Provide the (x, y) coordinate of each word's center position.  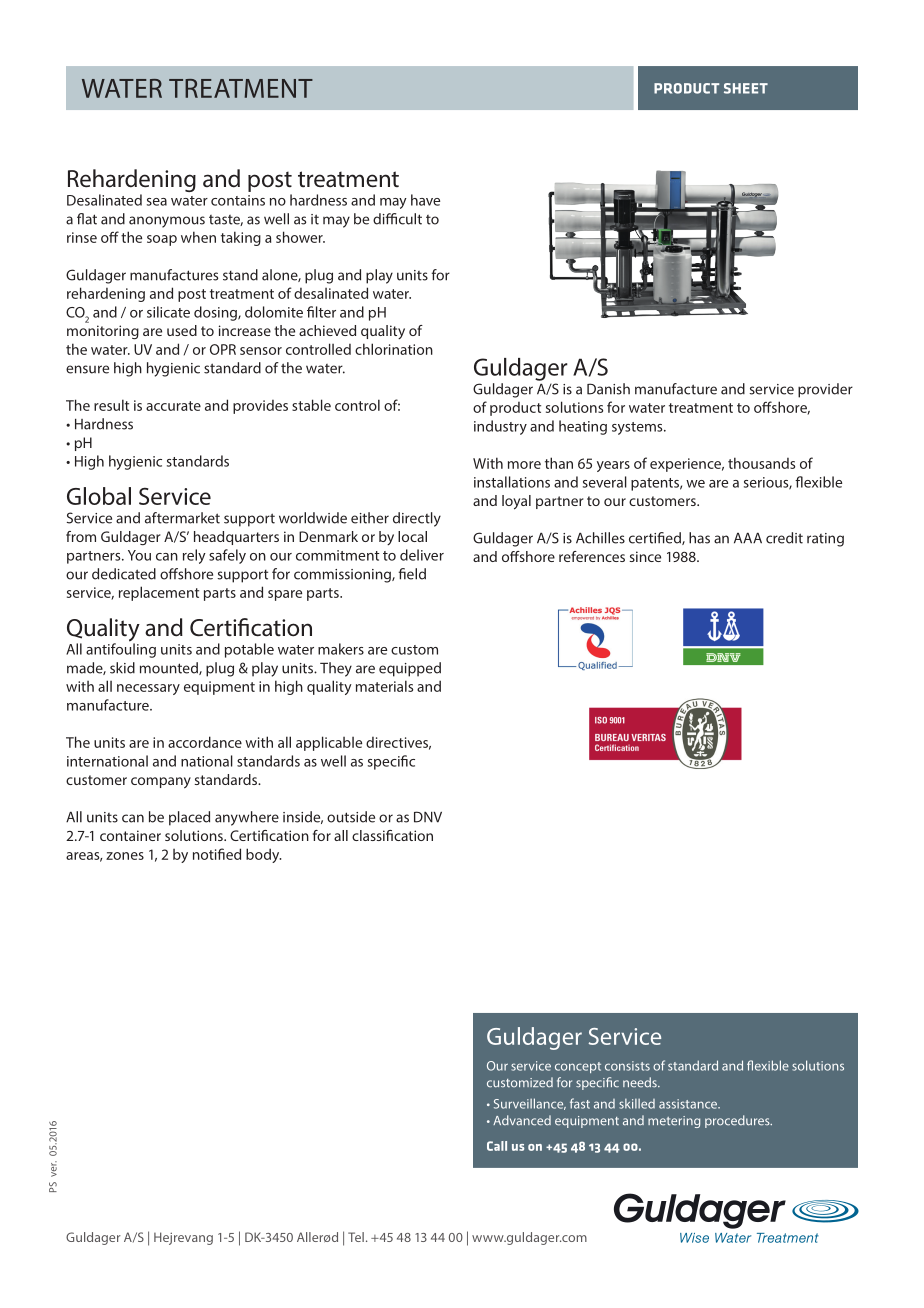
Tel (356, 1237)
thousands (761, 463)
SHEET (746, 88)
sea (157, 202)
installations (512, 482)
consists (627, 1066)
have (425, 200)
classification (392, 835)
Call (497, 1146)
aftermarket (182, 518)
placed (189, 818)
